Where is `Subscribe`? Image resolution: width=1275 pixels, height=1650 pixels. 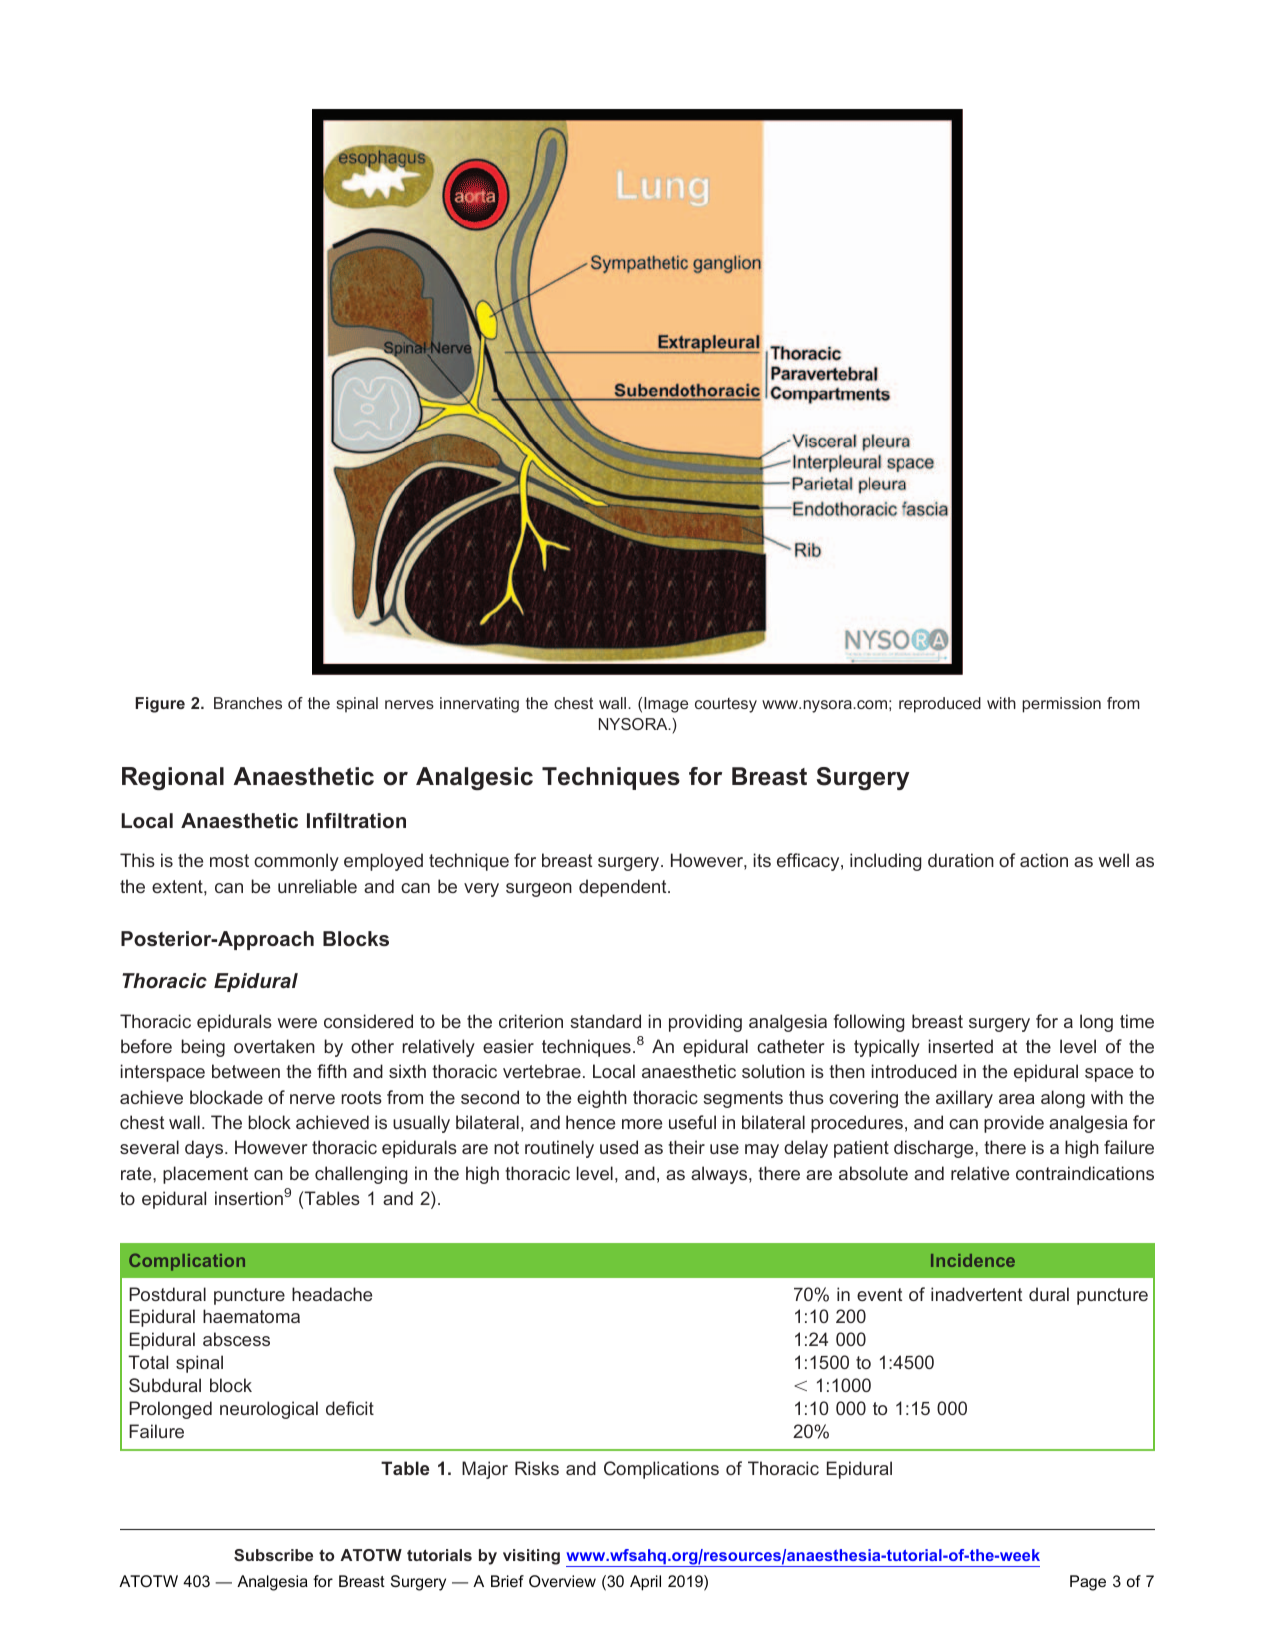 Subscribe is located at coordinates (273, 1555).
